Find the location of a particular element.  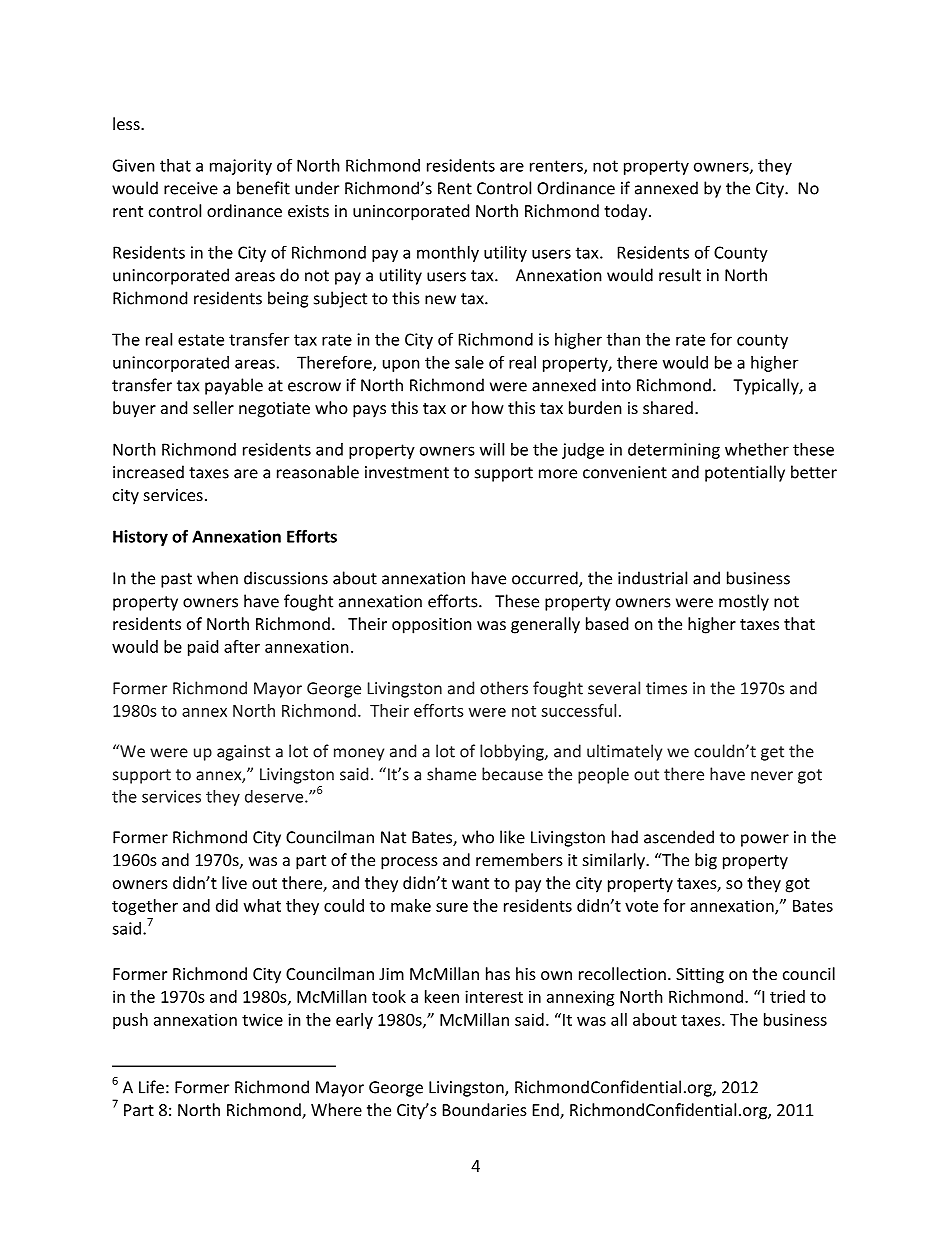

monthly is located at coordinates (448, 254).
